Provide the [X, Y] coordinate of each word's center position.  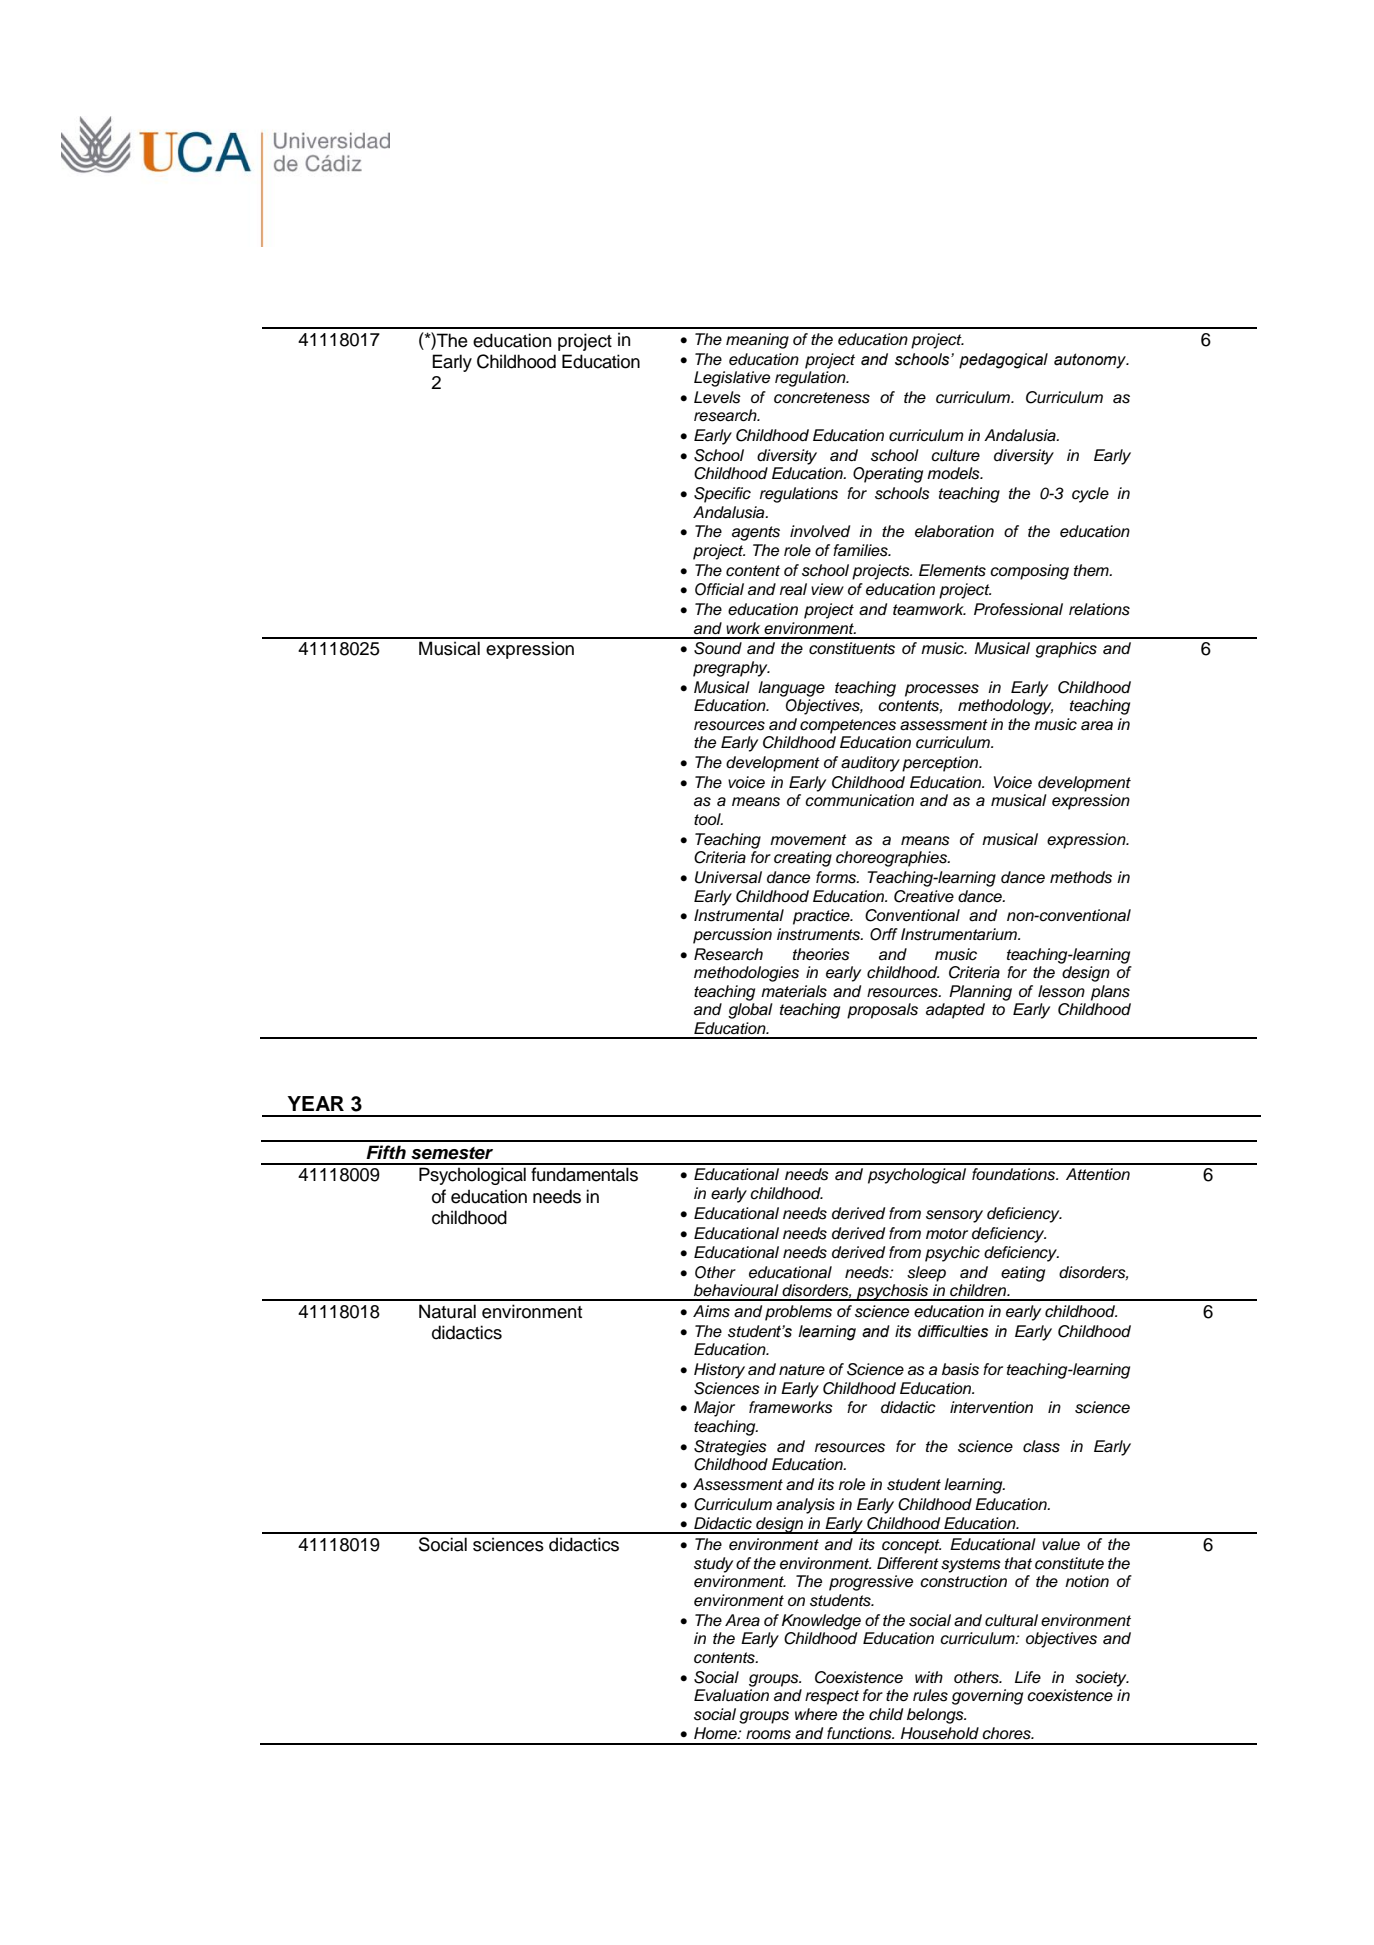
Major [714, 1409]
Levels [717, 397]
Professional [1018, 609]
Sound [718, 648]
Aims [711, 1311]
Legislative [732, 379]
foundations [1015, 1174]
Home [716, 1733]
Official [719, 589]
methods [1081, 877]
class [1041, 1446]
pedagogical [1003, 361]
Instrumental [739, 915]
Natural [447, 1311]
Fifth [386, 1152]
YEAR [315, 1103]
